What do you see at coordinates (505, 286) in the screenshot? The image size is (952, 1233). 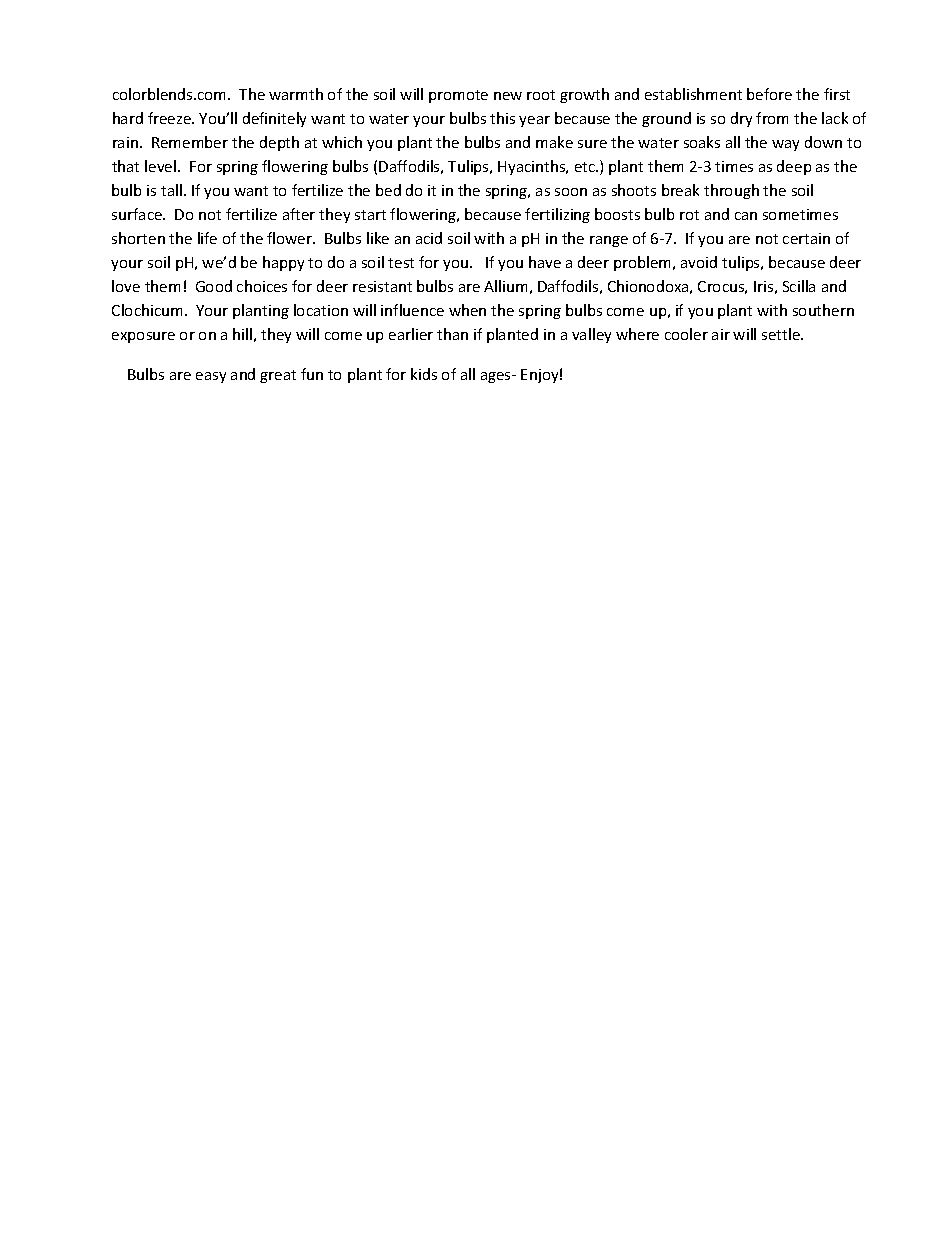 I see `Allium` at bounding box center [505, 286].
